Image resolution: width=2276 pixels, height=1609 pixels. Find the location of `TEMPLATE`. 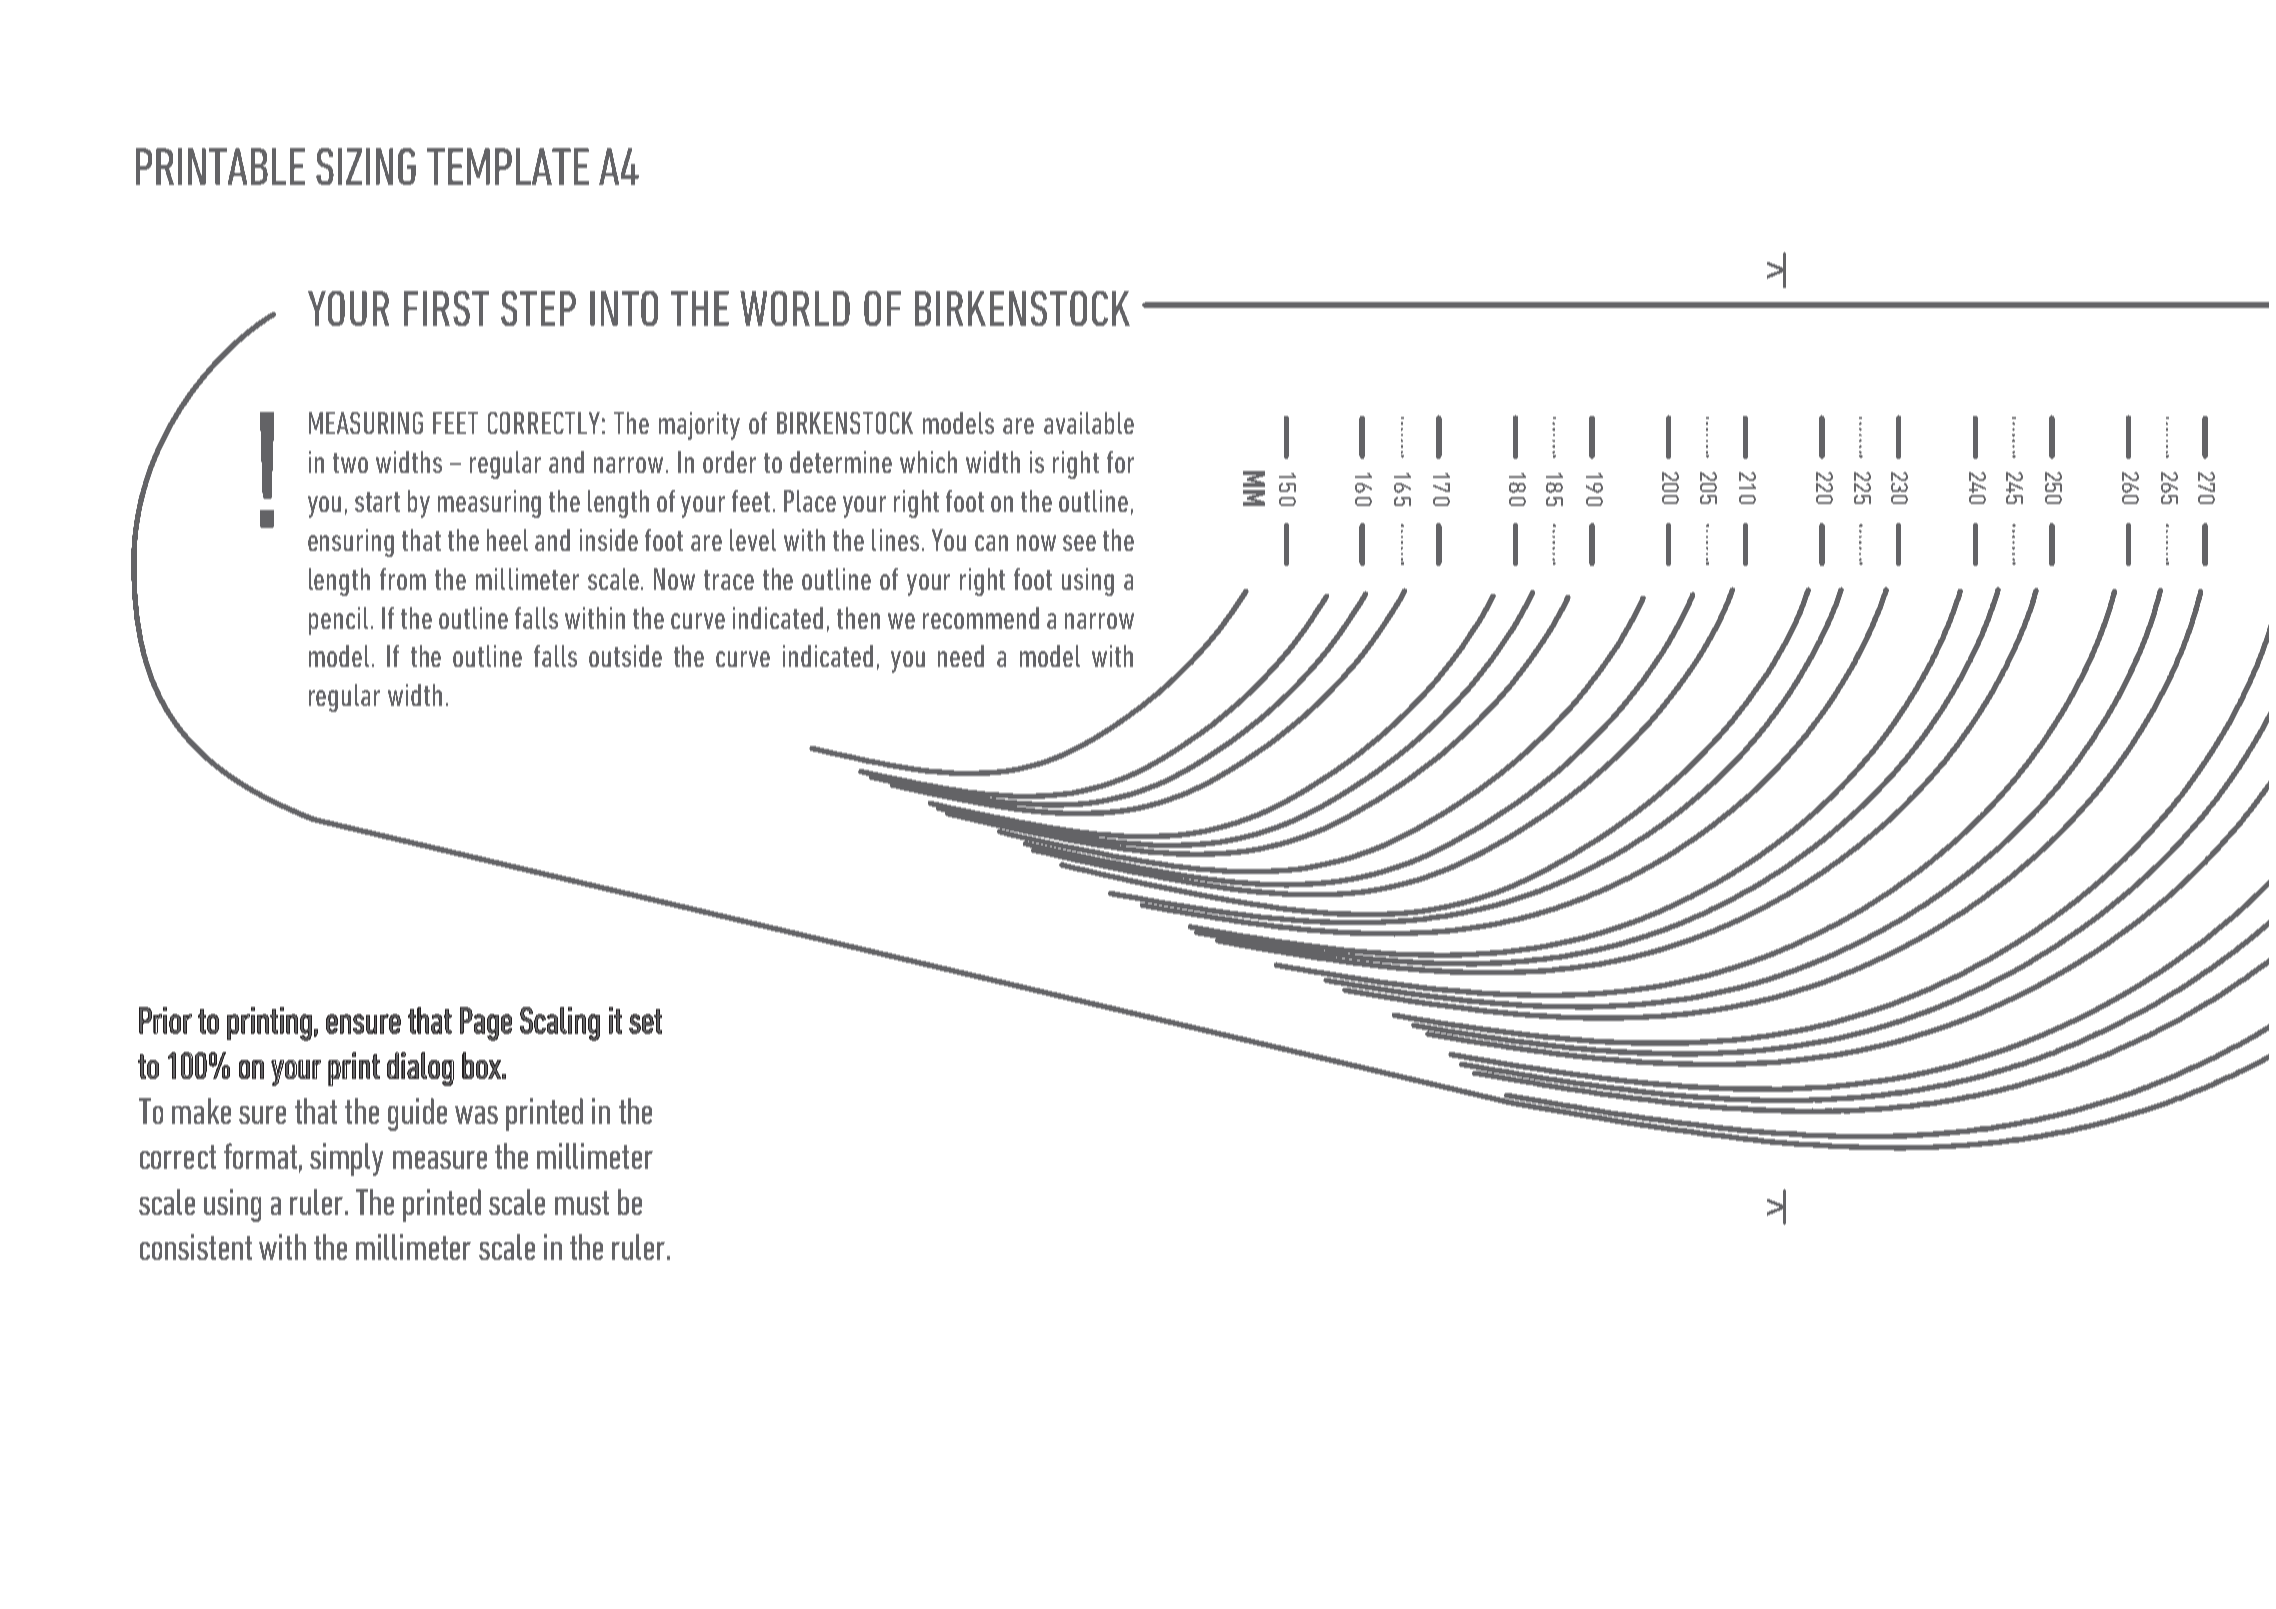

TEMPLATE is located at coordinates (508, 166).
